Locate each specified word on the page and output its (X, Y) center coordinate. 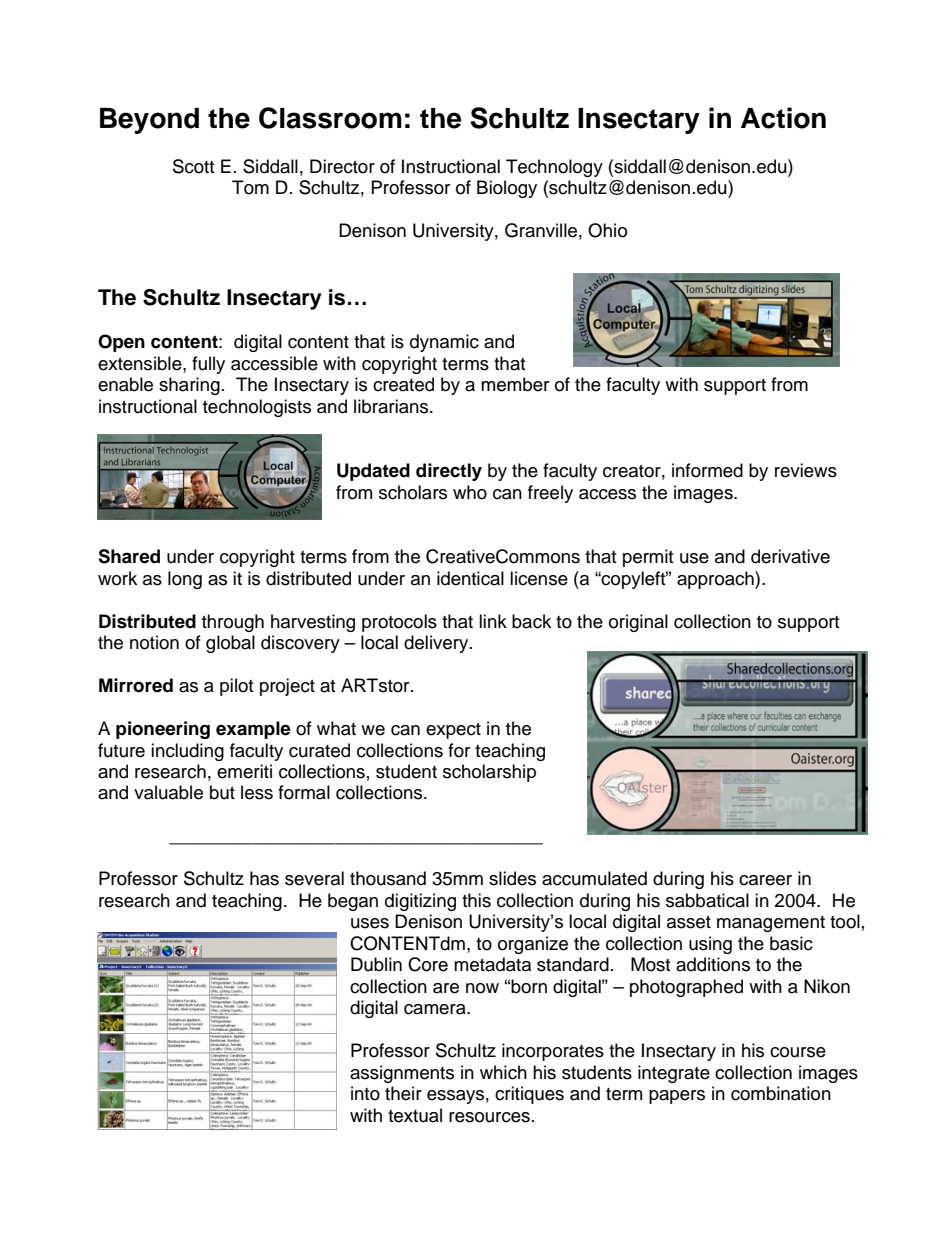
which (503, 1072)
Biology (507, 189)
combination (781, 1093)
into (365, 1093)
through (233, 623)
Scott (193, 166)
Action (783, 118)
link (493, 621)
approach (716, 580)
